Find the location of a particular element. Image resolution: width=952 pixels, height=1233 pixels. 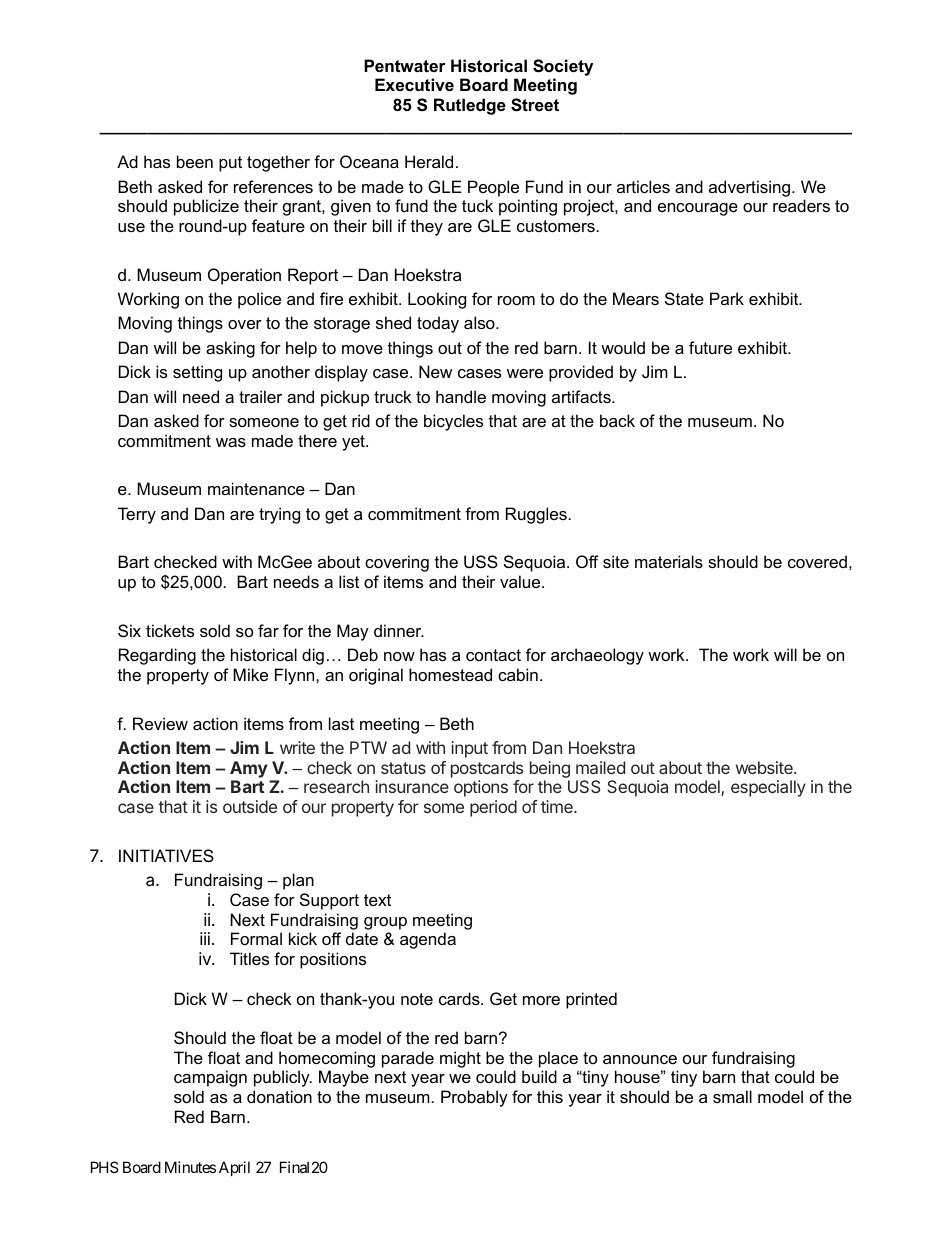

advertising is located at coordinates (751, 188).
